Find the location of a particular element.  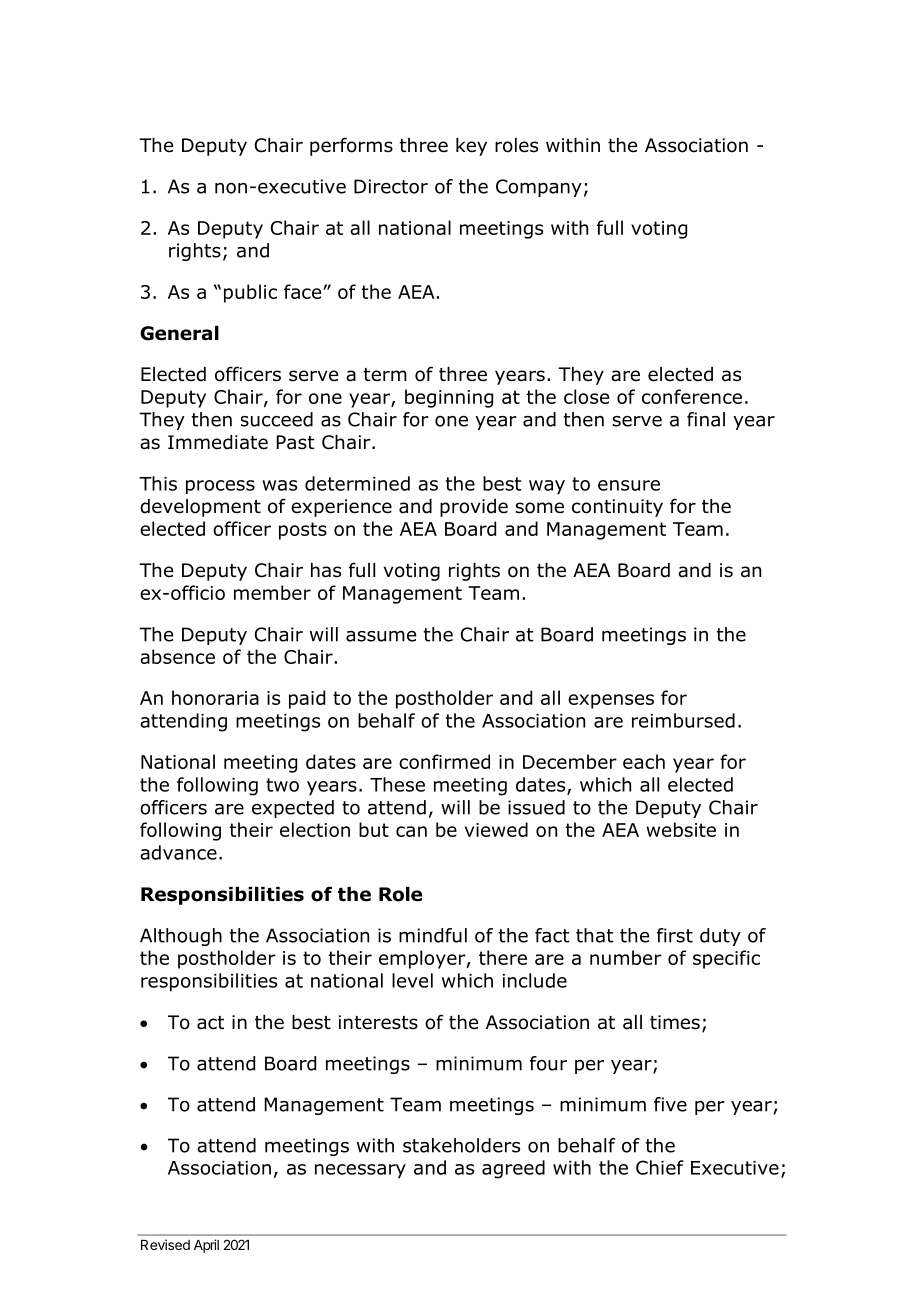

beginning is located at coordinates (449, 398).
